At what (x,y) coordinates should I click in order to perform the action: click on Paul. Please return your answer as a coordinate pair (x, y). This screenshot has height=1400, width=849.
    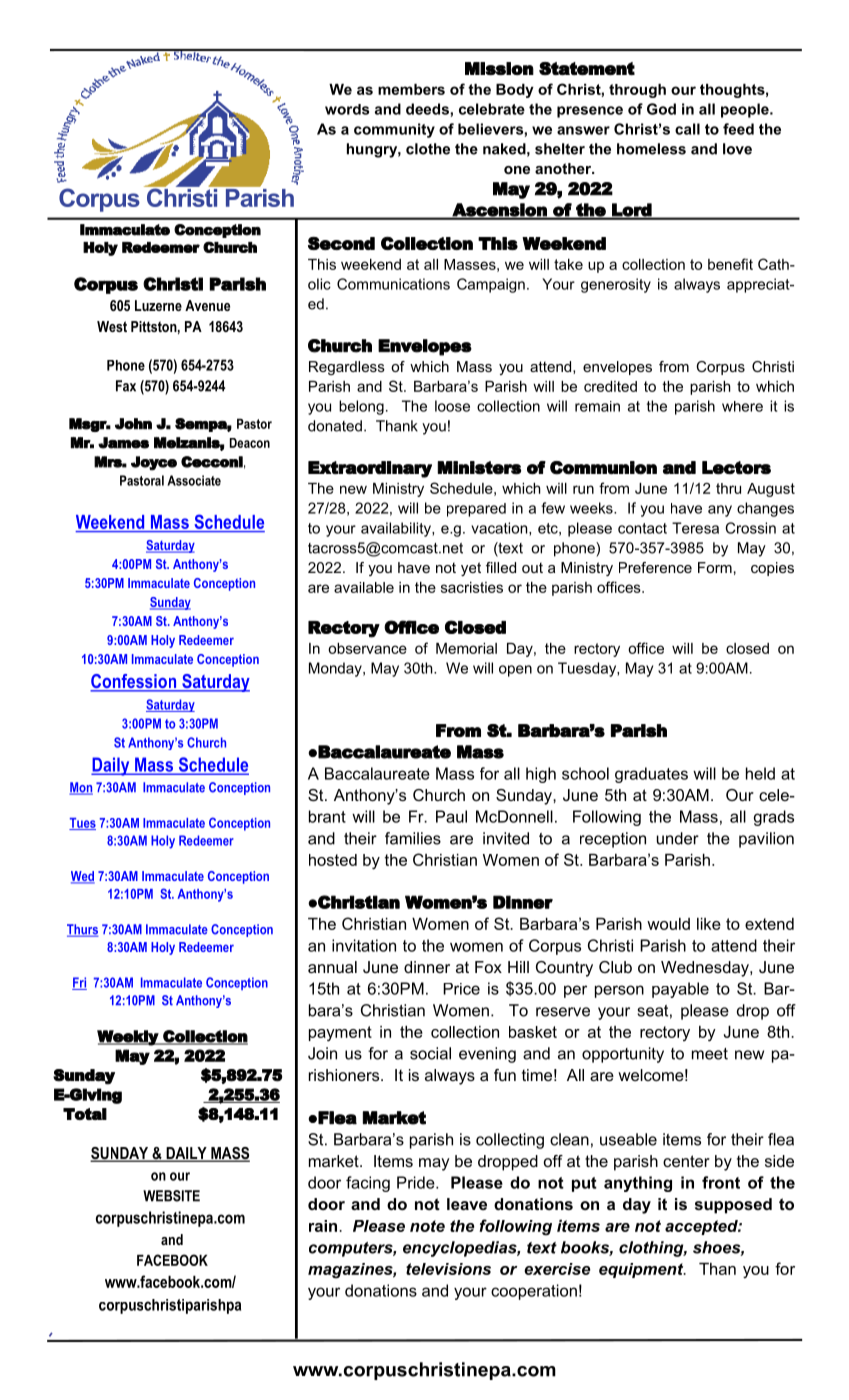
    Looking at the image, I should click on (451, 816).
